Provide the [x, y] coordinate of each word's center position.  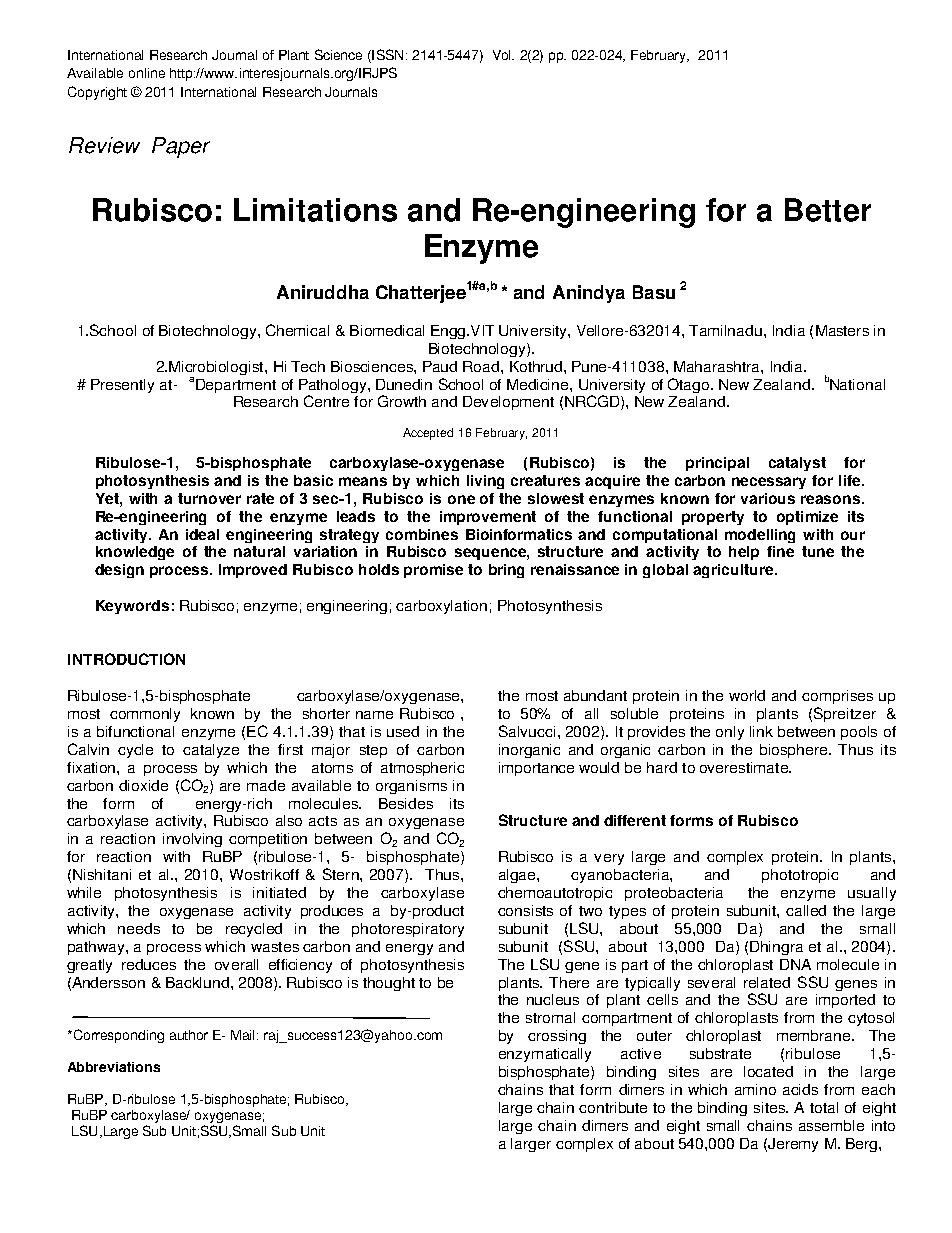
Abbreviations [114, 1067]
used [403, 731]
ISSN [386, 56]
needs [139, 928]
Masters [842, 330]
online [147, 73]
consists [525, 910]
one [461, 499]
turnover [209, 498]
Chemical [297, 330]
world [747, 695]
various [768, 498]
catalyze [211, 751]
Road [482, 366]
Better [828, 210]
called [806, 910]
